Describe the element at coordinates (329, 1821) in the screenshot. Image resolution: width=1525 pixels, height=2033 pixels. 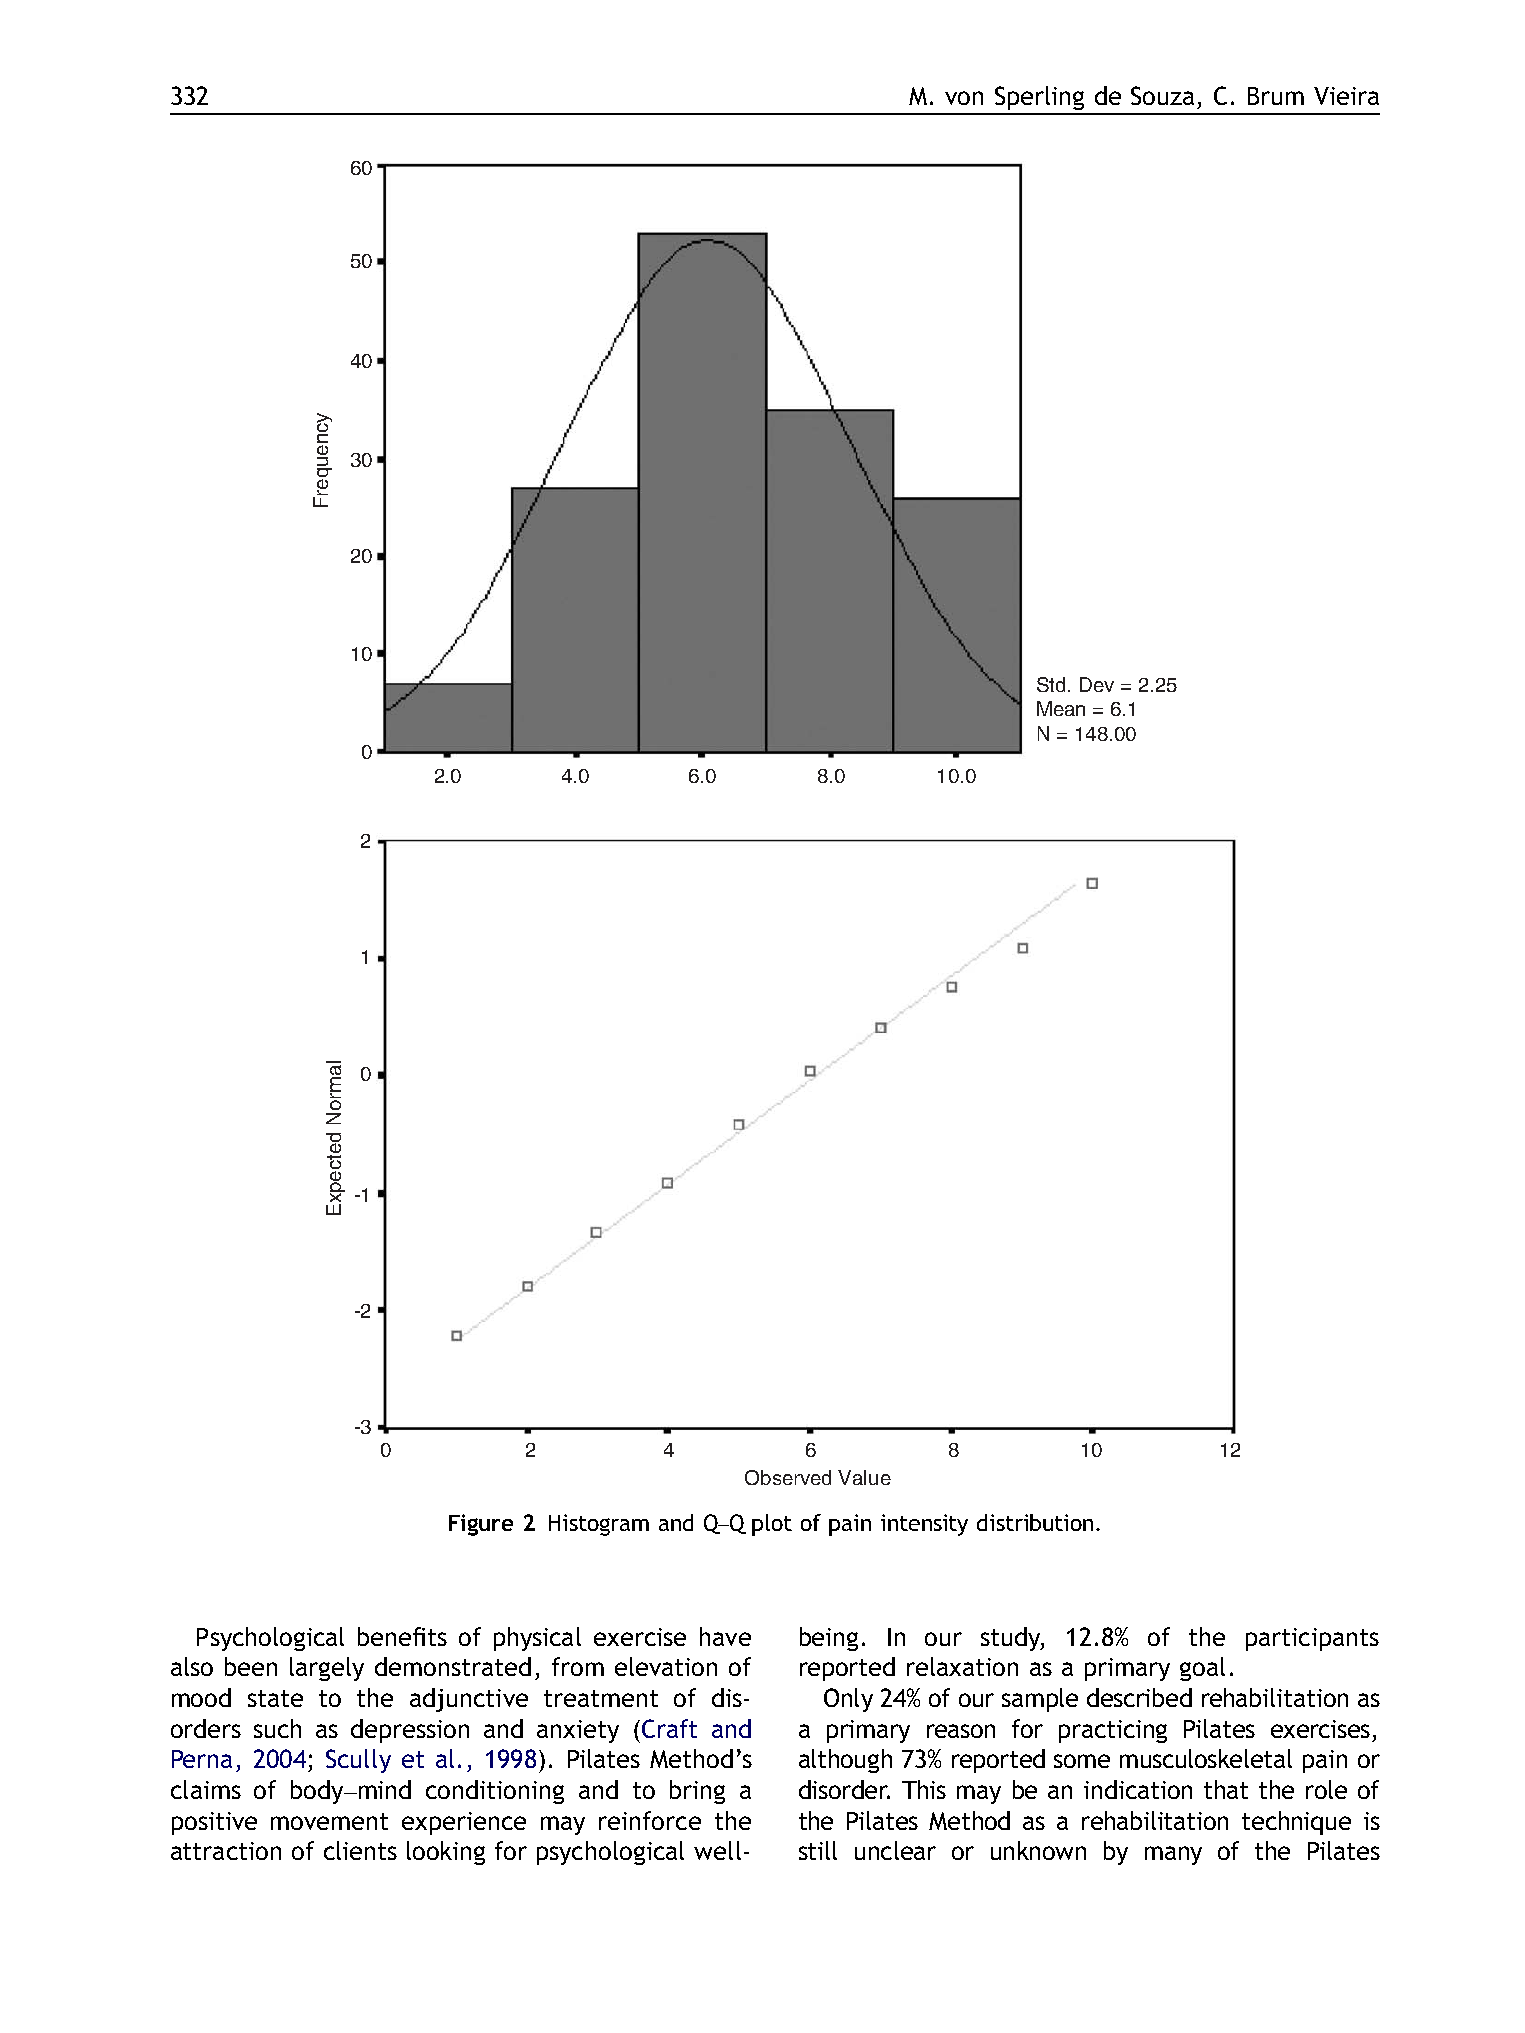
I see `movement` at that location.
